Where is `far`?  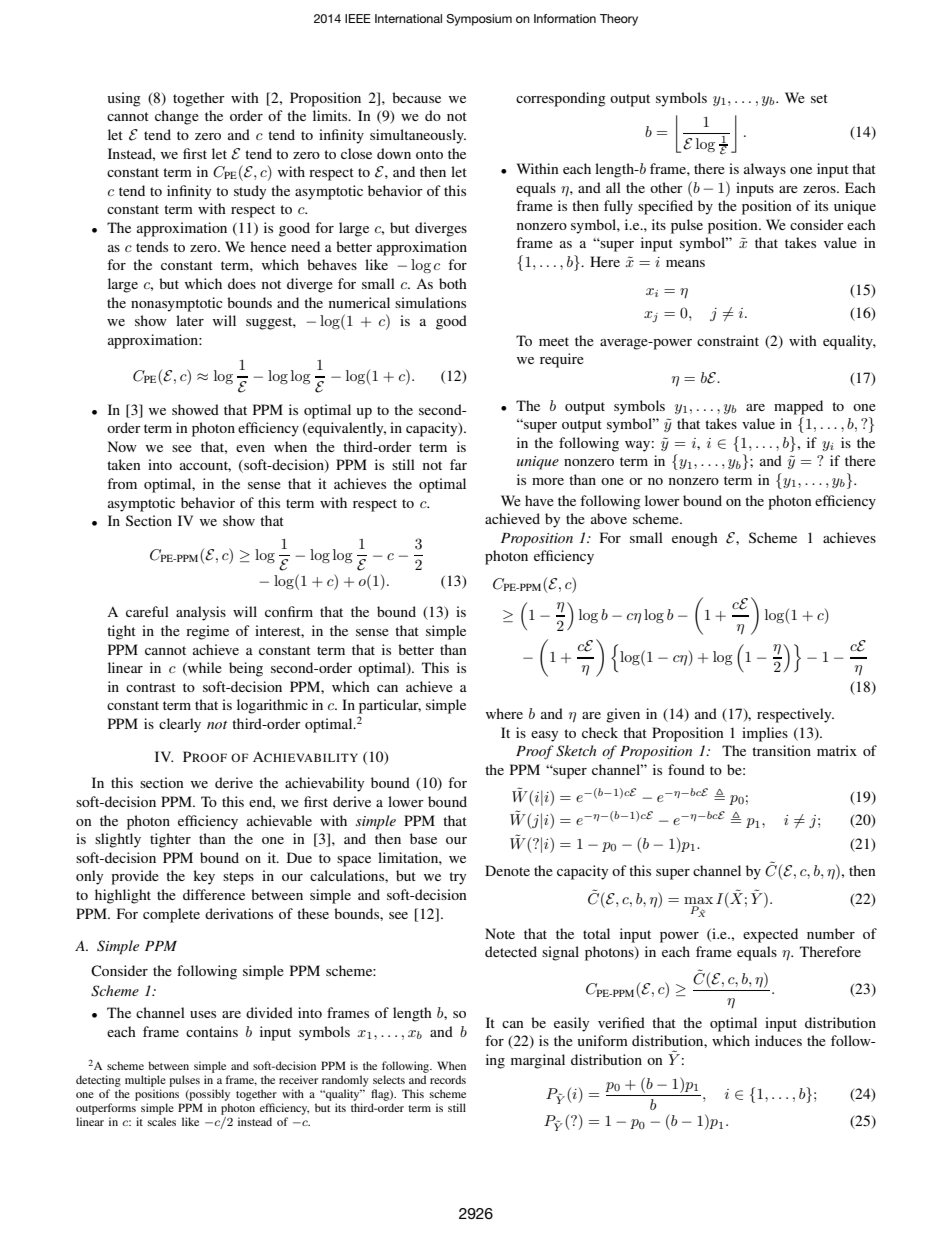 far is located at coordinates (458, 464).
